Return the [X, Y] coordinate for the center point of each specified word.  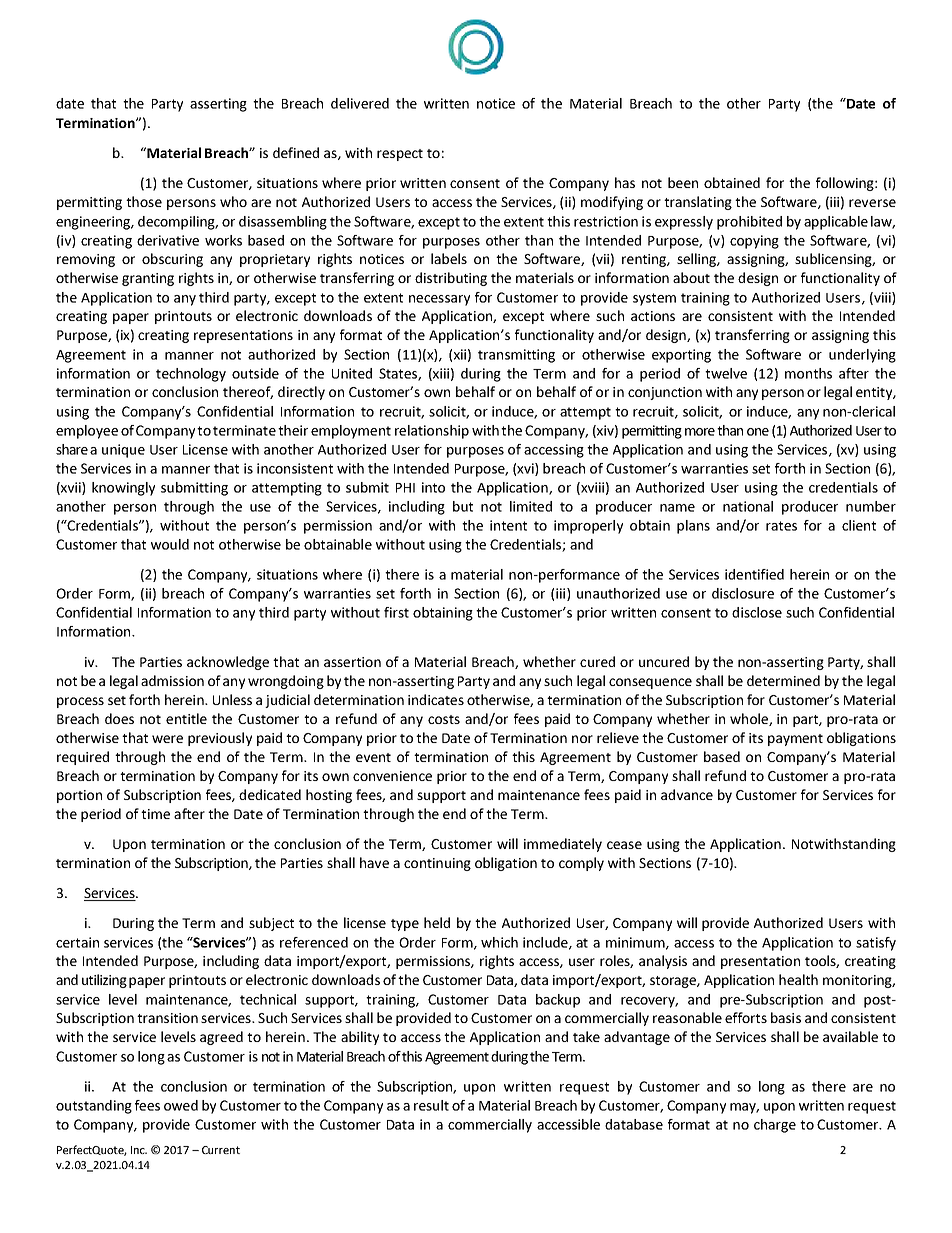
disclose [757, 612]
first [396, 612]
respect [400, 155]
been [683, 182]
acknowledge [228, 663]
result [431, 1105]
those [144, 201]
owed [181, 1105]
